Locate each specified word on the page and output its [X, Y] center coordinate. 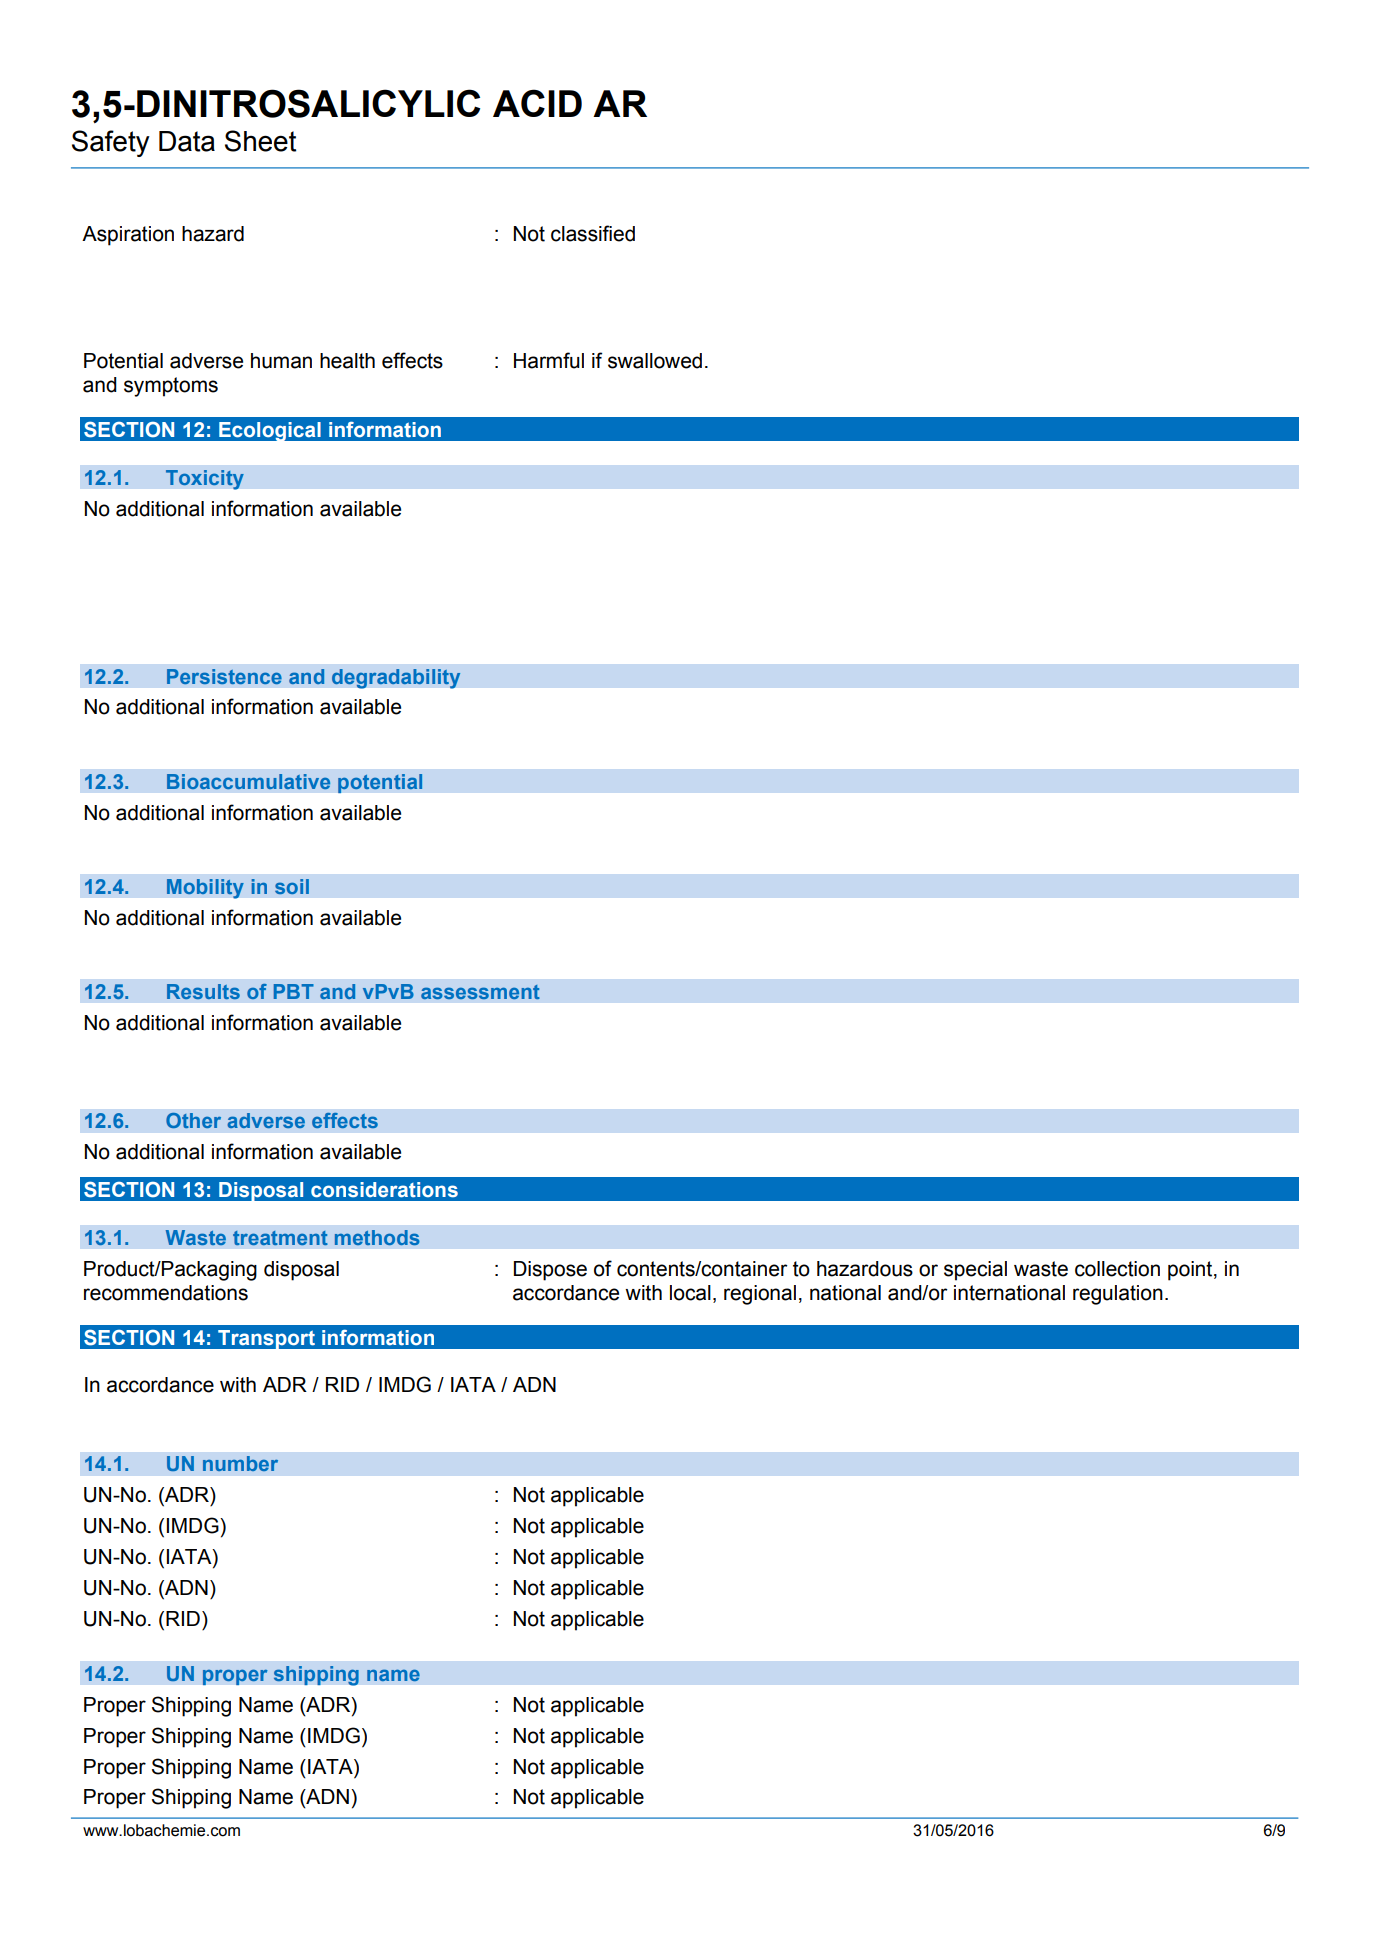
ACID [537, 103]
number [240, 1463]
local [690, 1293]
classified [593, 233]
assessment [480, 992]
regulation [1118, 1295]
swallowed [655, 361]
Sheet [260, 141]
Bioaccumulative [248, 781]
